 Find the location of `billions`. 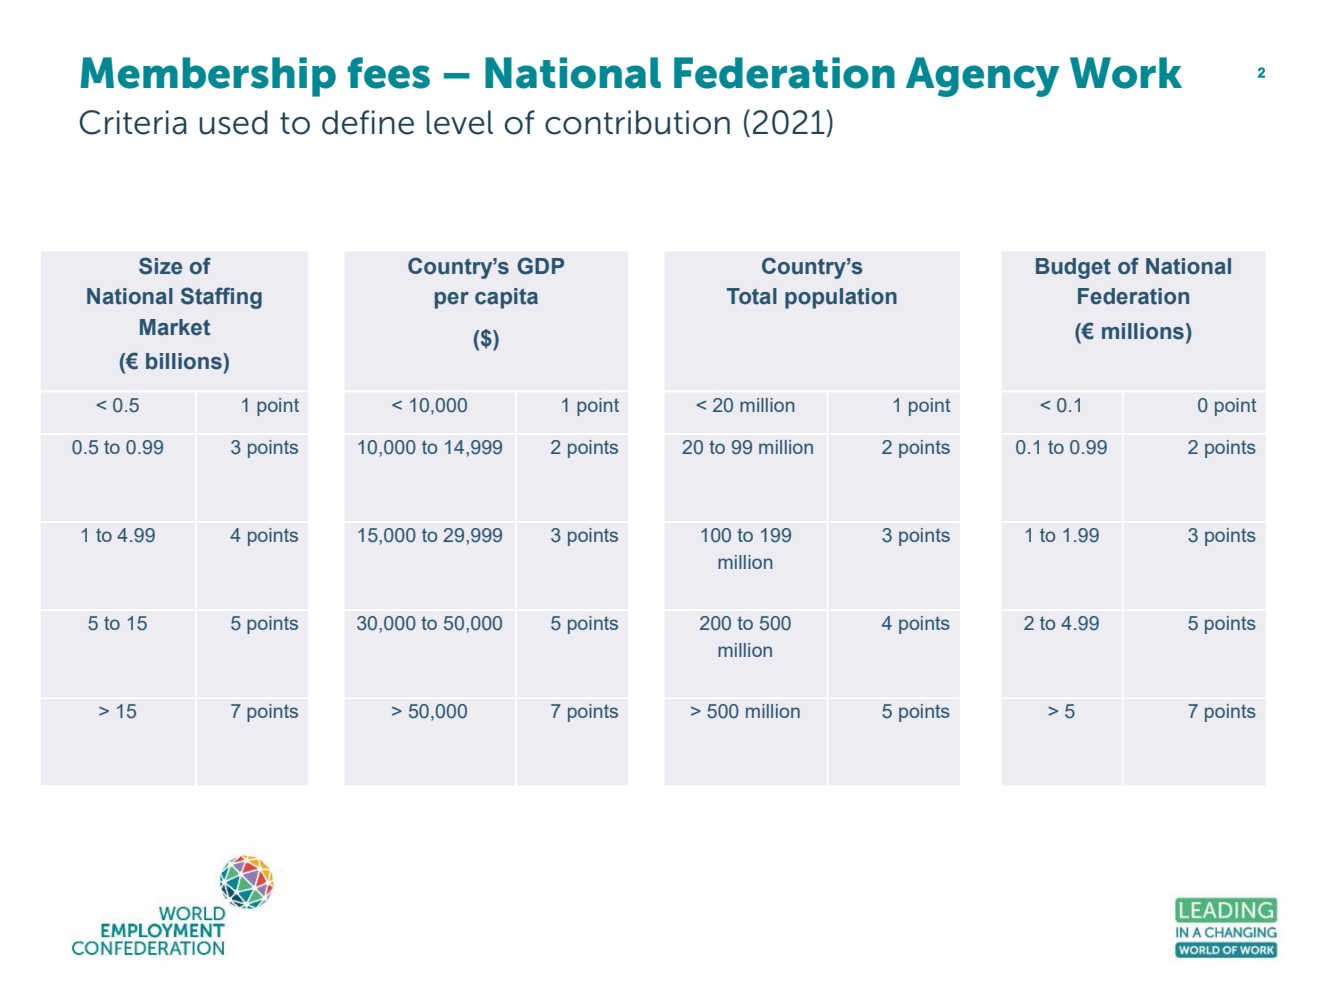

billions is located at coordinates (185, 361).
